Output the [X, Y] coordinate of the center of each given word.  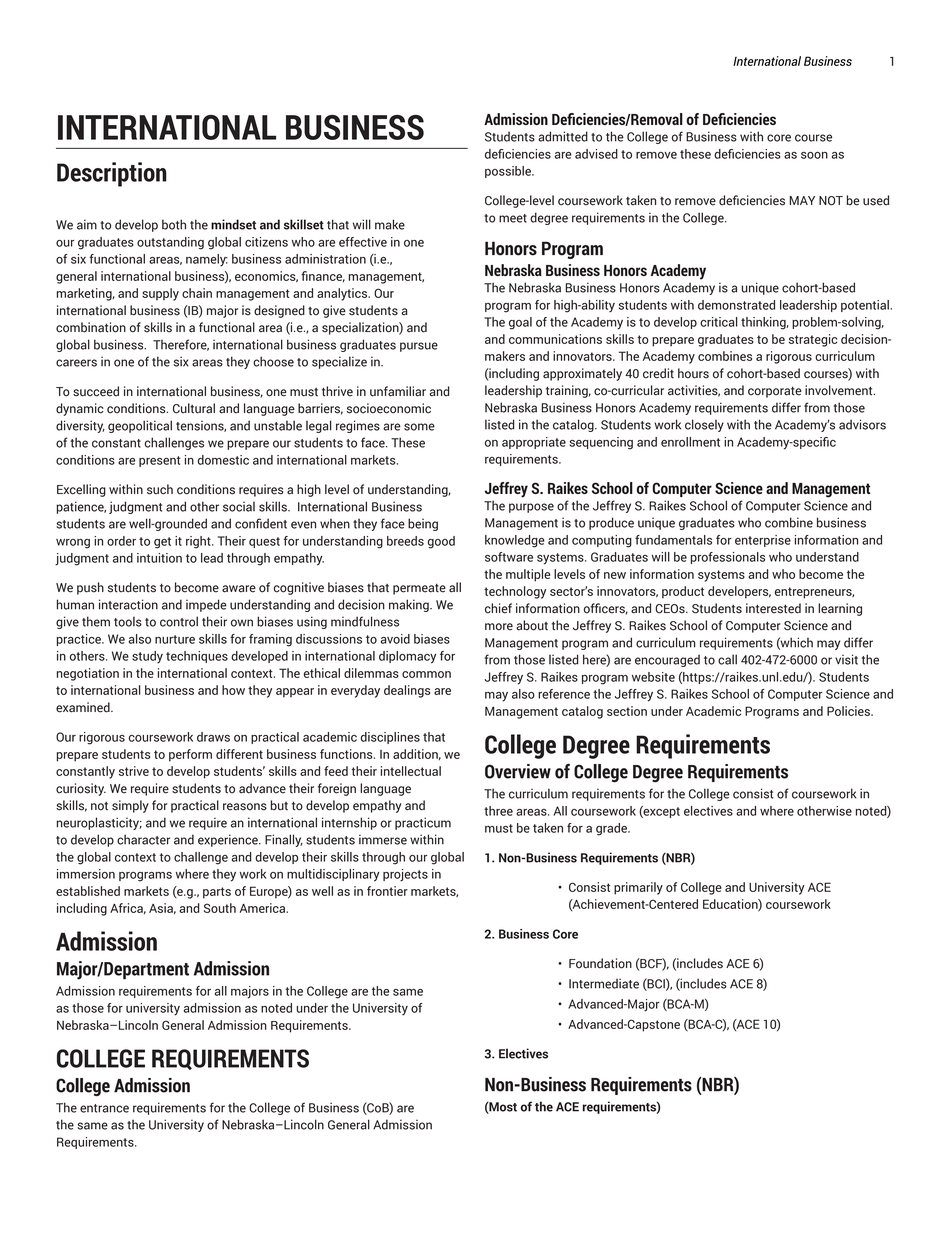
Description [112, 174]
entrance [104, 1108]
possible [509, 172]
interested [773, 608]
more [499, 627]
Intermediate [604, 983]
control [179, 621]
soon [814, 155]
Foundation [600, 963]
